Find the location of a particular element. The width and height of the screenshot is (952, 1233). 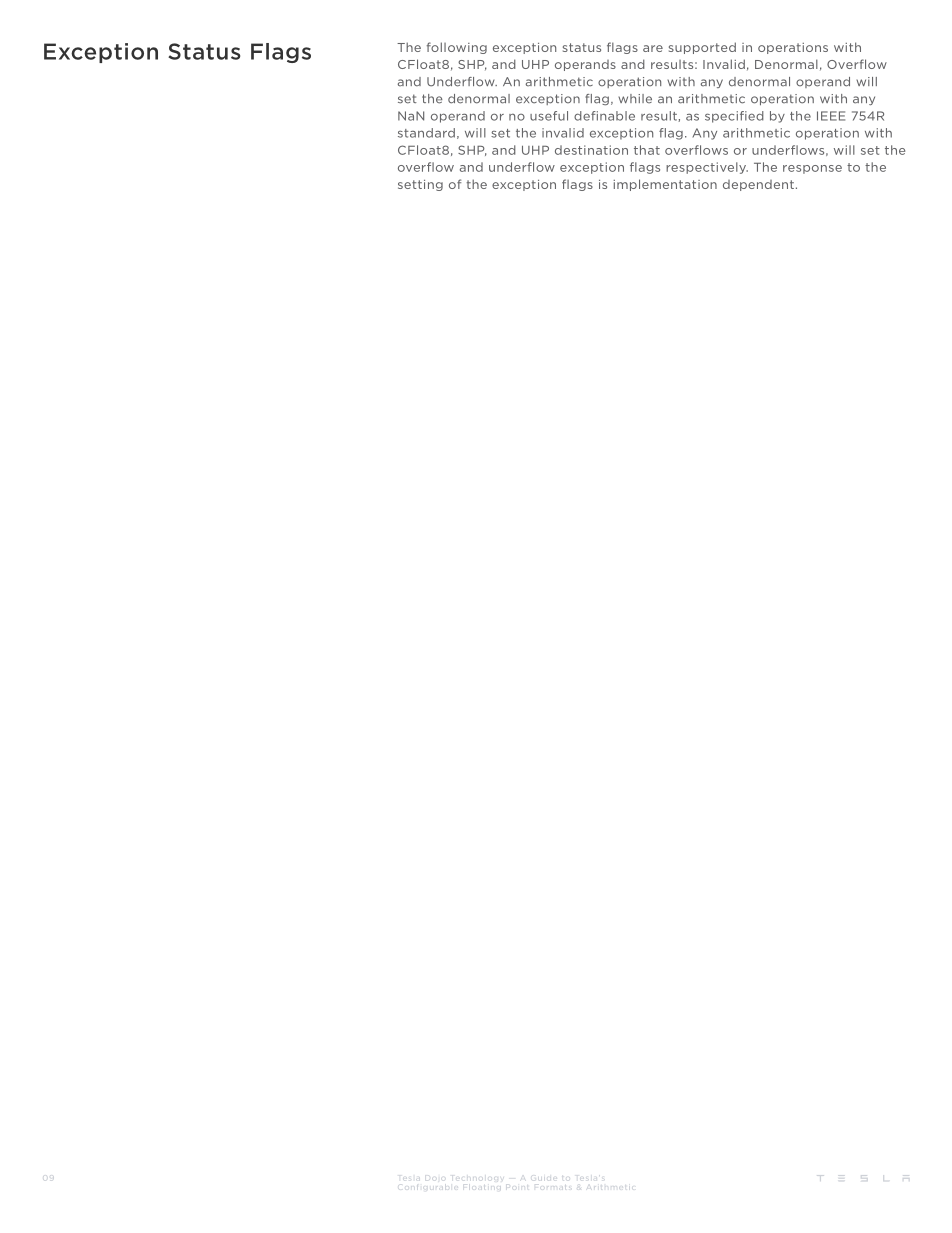

following is located at coordinates (457, 48).
